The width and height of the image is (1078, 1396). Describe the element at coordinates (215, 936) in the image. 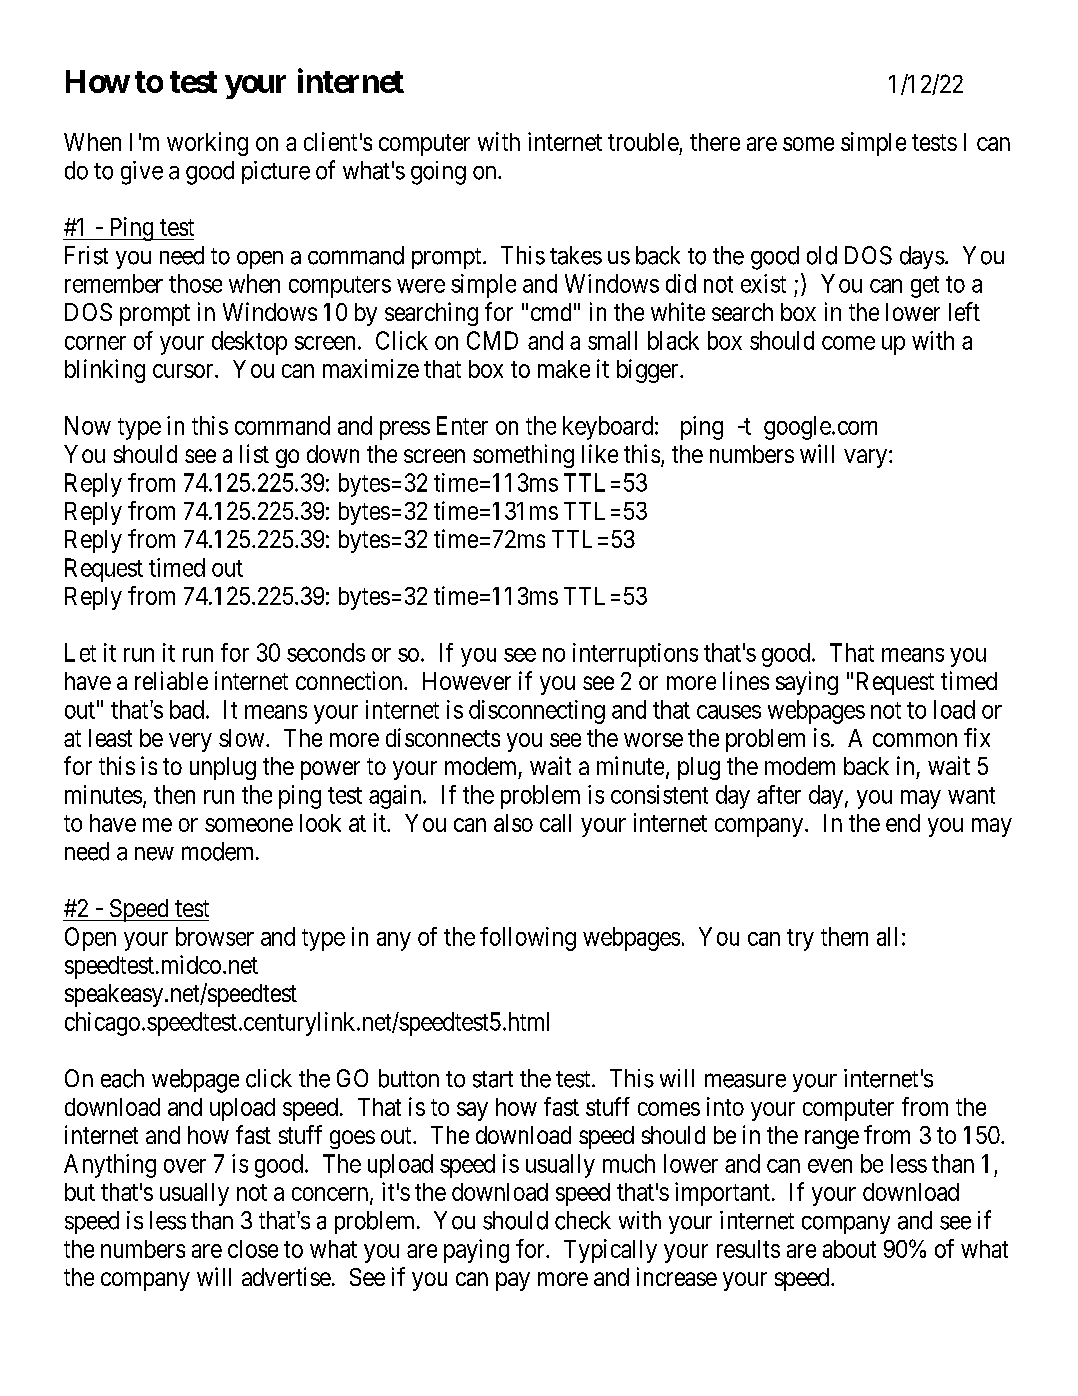

I see `browser` at that location.
